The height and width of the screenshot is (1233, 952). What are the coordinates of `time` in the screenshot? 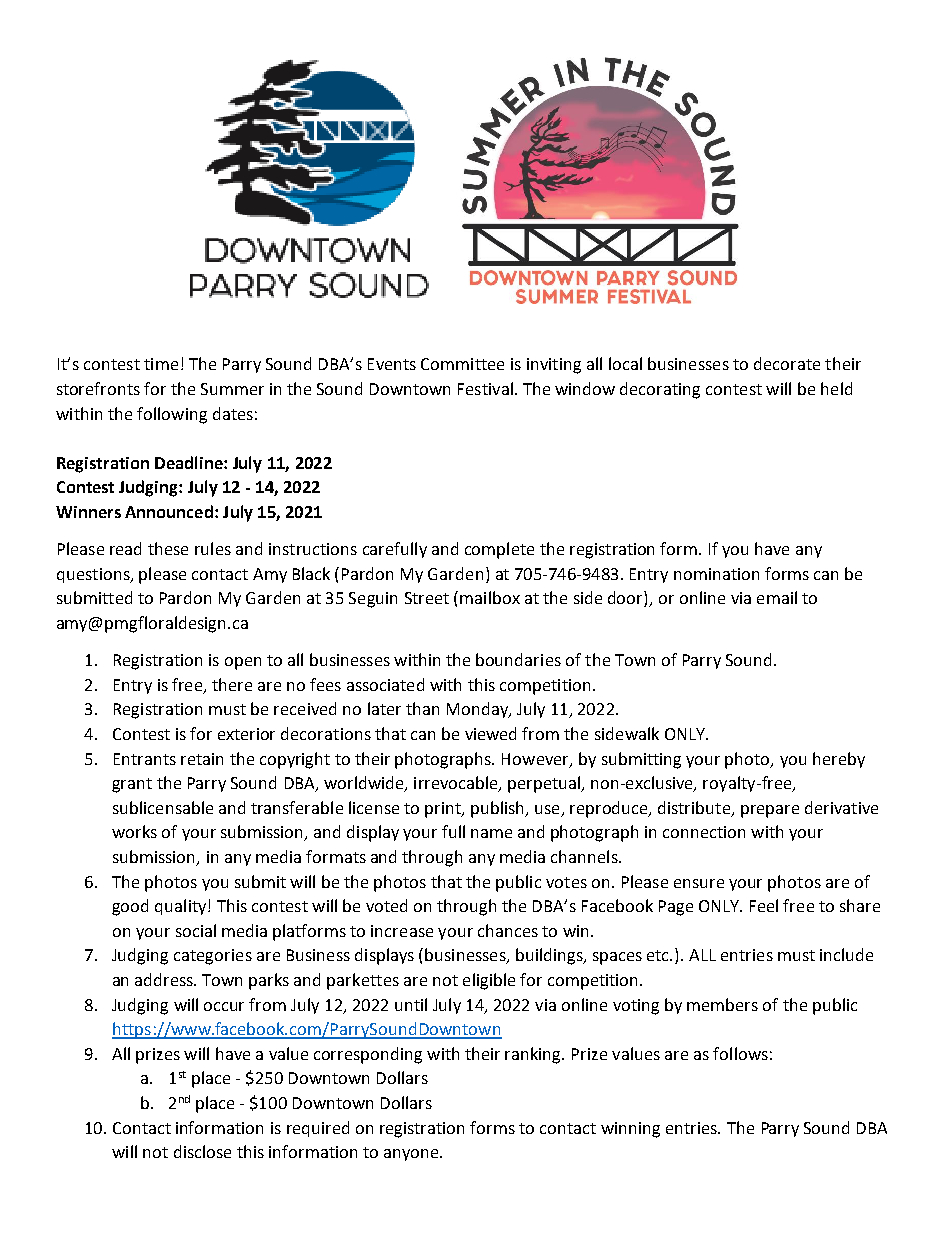 It's located at (161, 364).
